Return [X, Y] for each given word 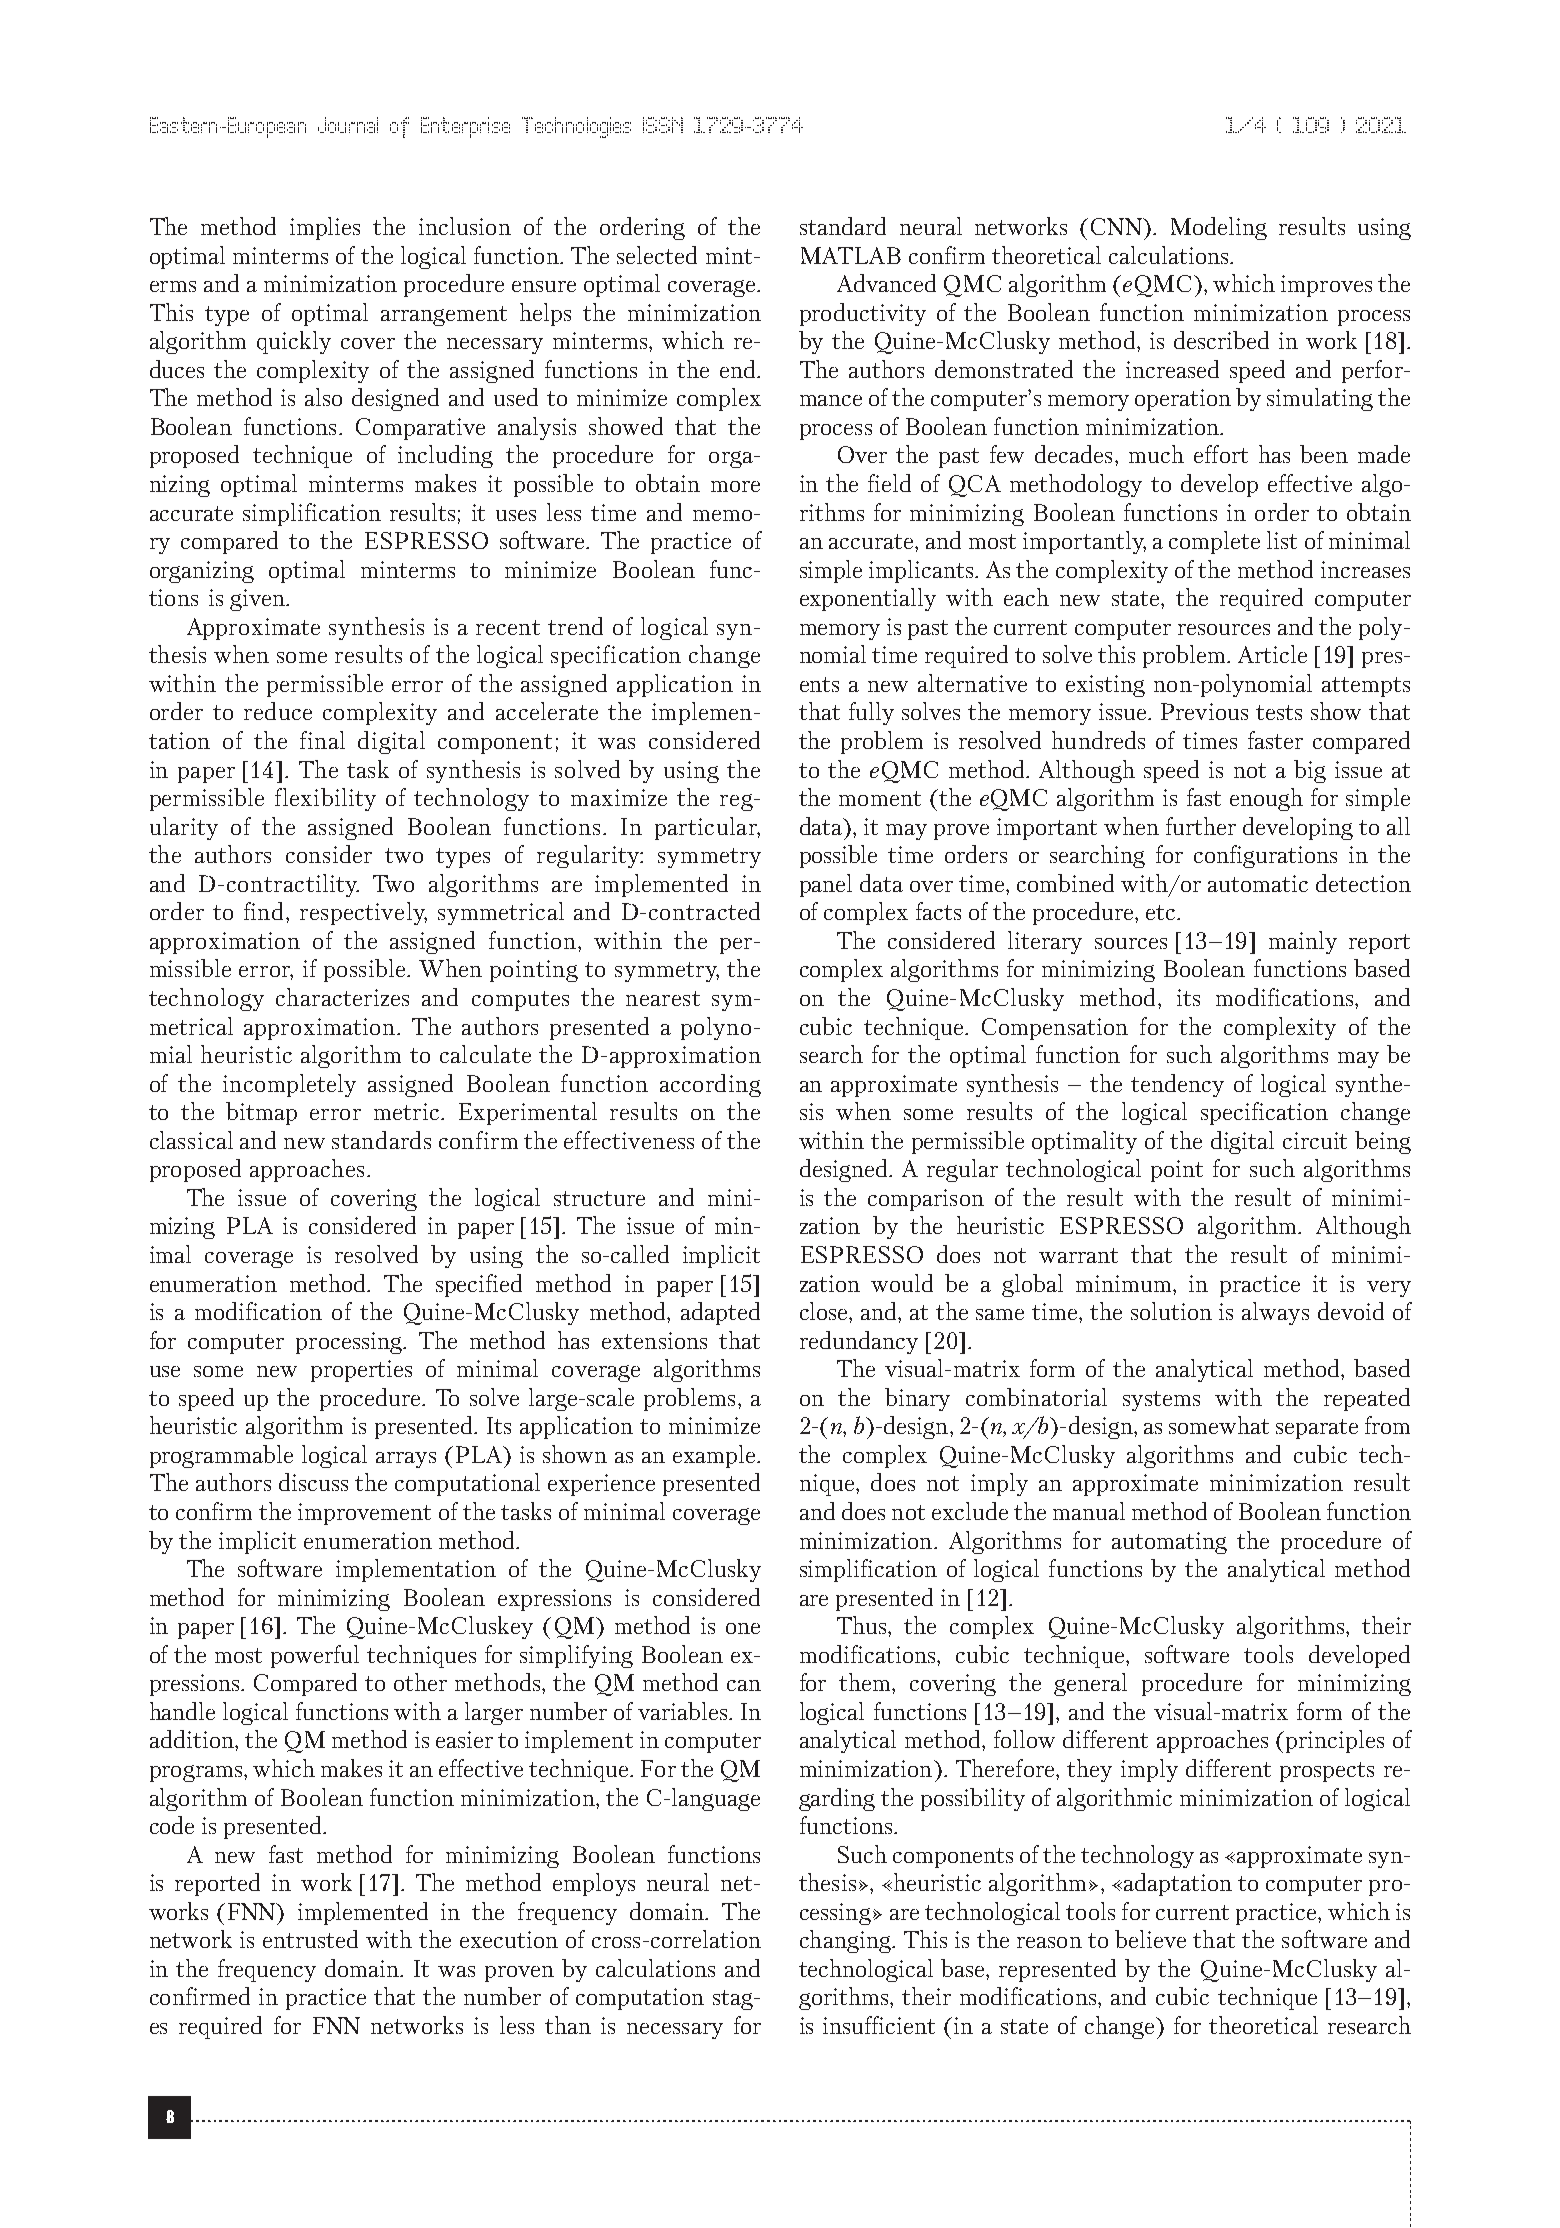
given [258, 600]
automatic [1258, 883]
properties [361, 1371]
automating [1169, 1543]
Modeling [1219, 228]
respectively [363, 913]
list [1282, 540]
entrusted [310, 1939]
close [825, 1311]
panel [826, 885]
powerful [315, 1656]
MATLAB [851, 255]
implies [325, 228]
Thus [863, 1625]
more [735, 486]
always [1275, 1313]
